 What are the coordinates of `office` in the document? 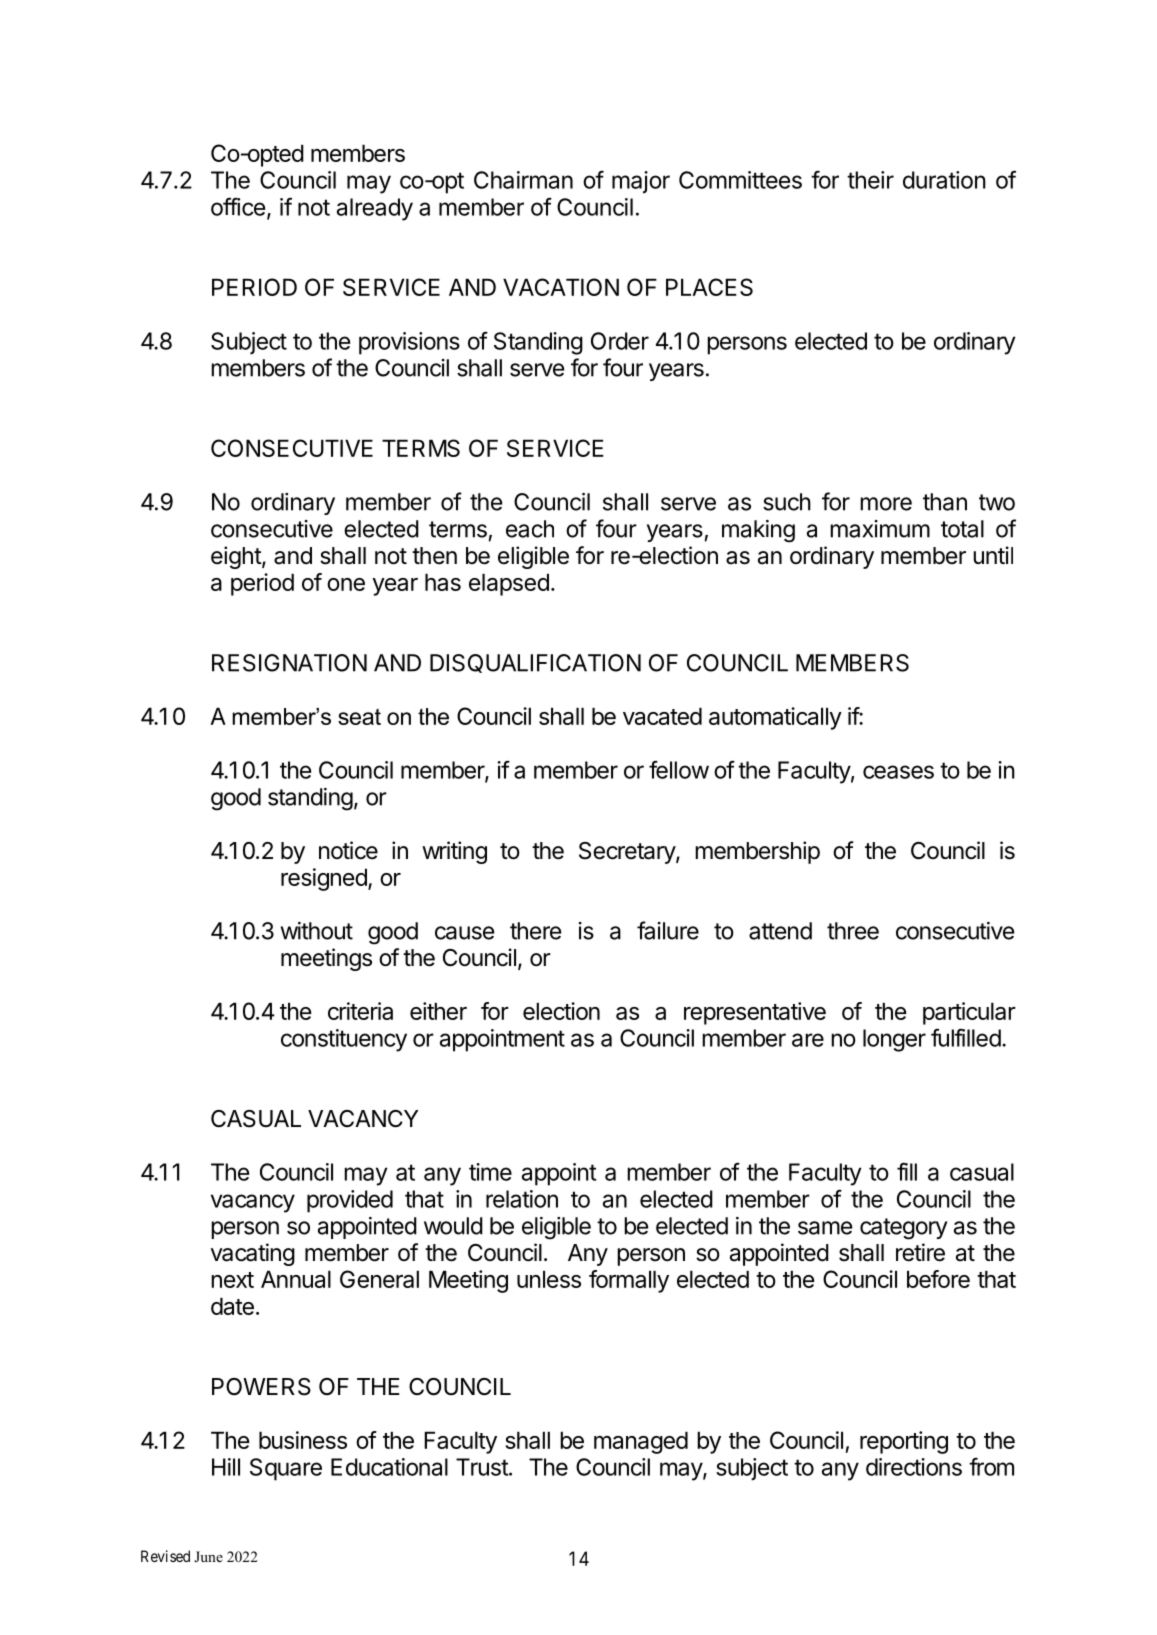 It's located at (238, 206).
